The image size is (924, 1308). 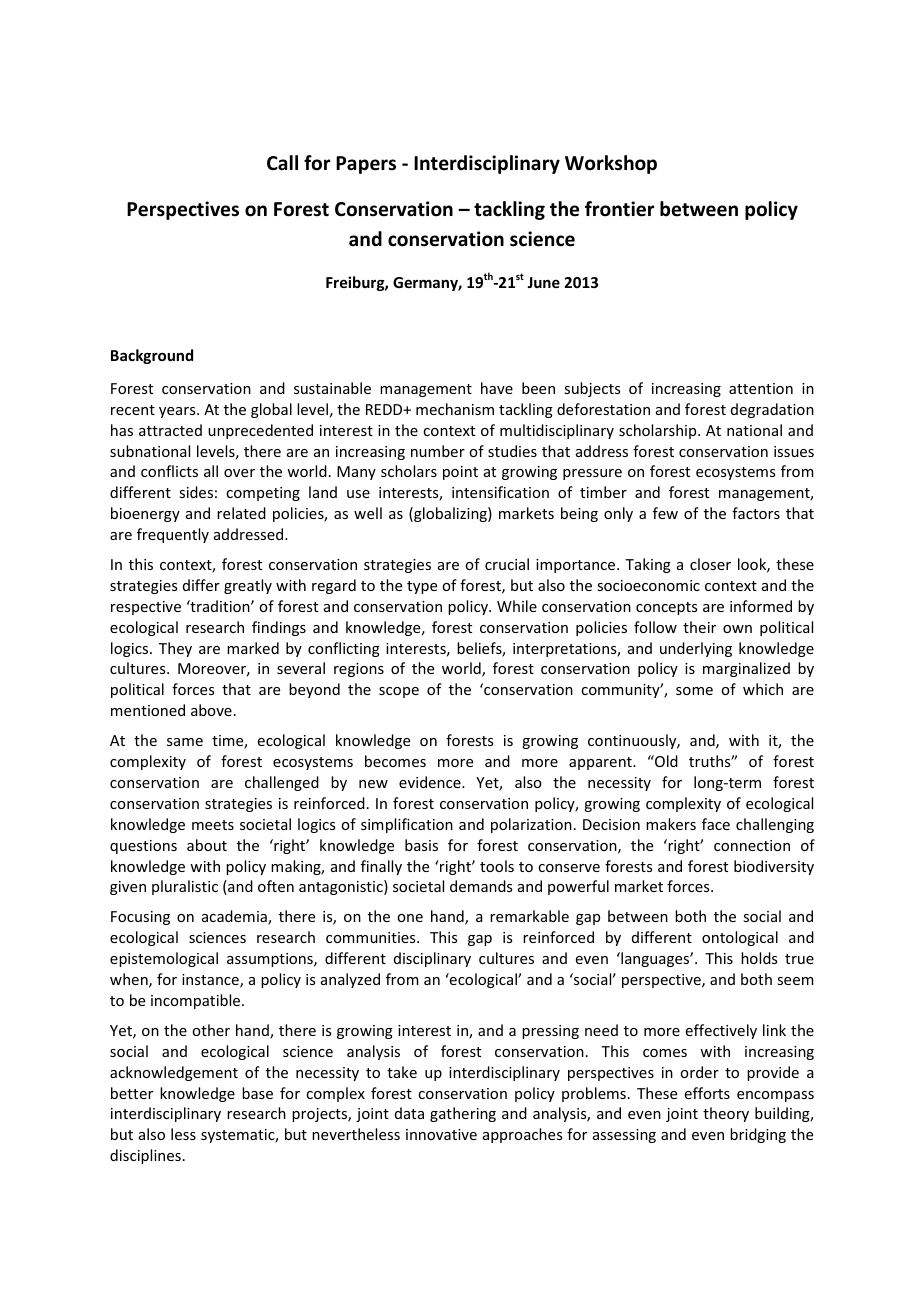 I want to click on frontier, so click(x=619, y=209).
